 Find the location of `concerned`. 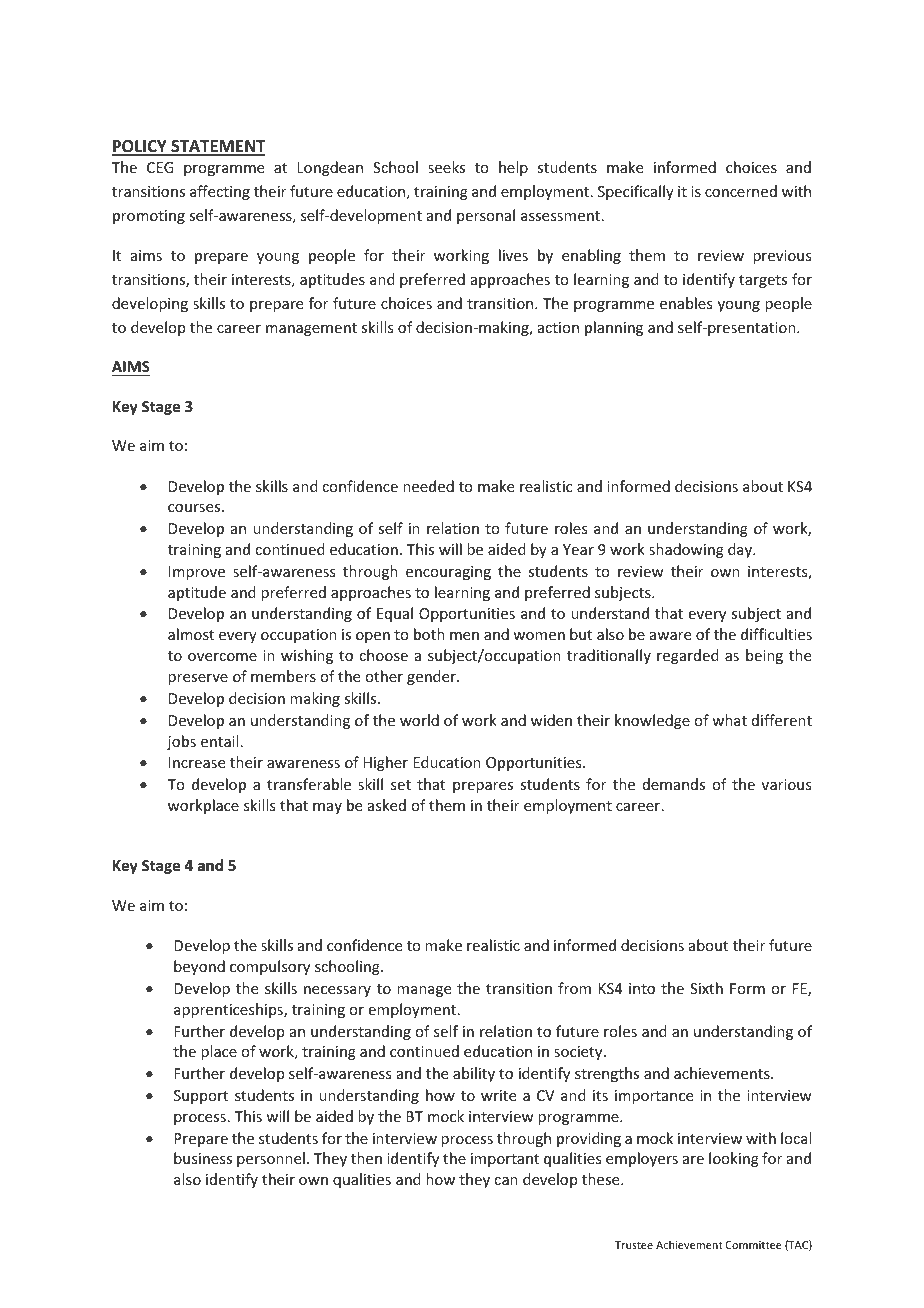

concerned is located at coordinates (741, 191).
